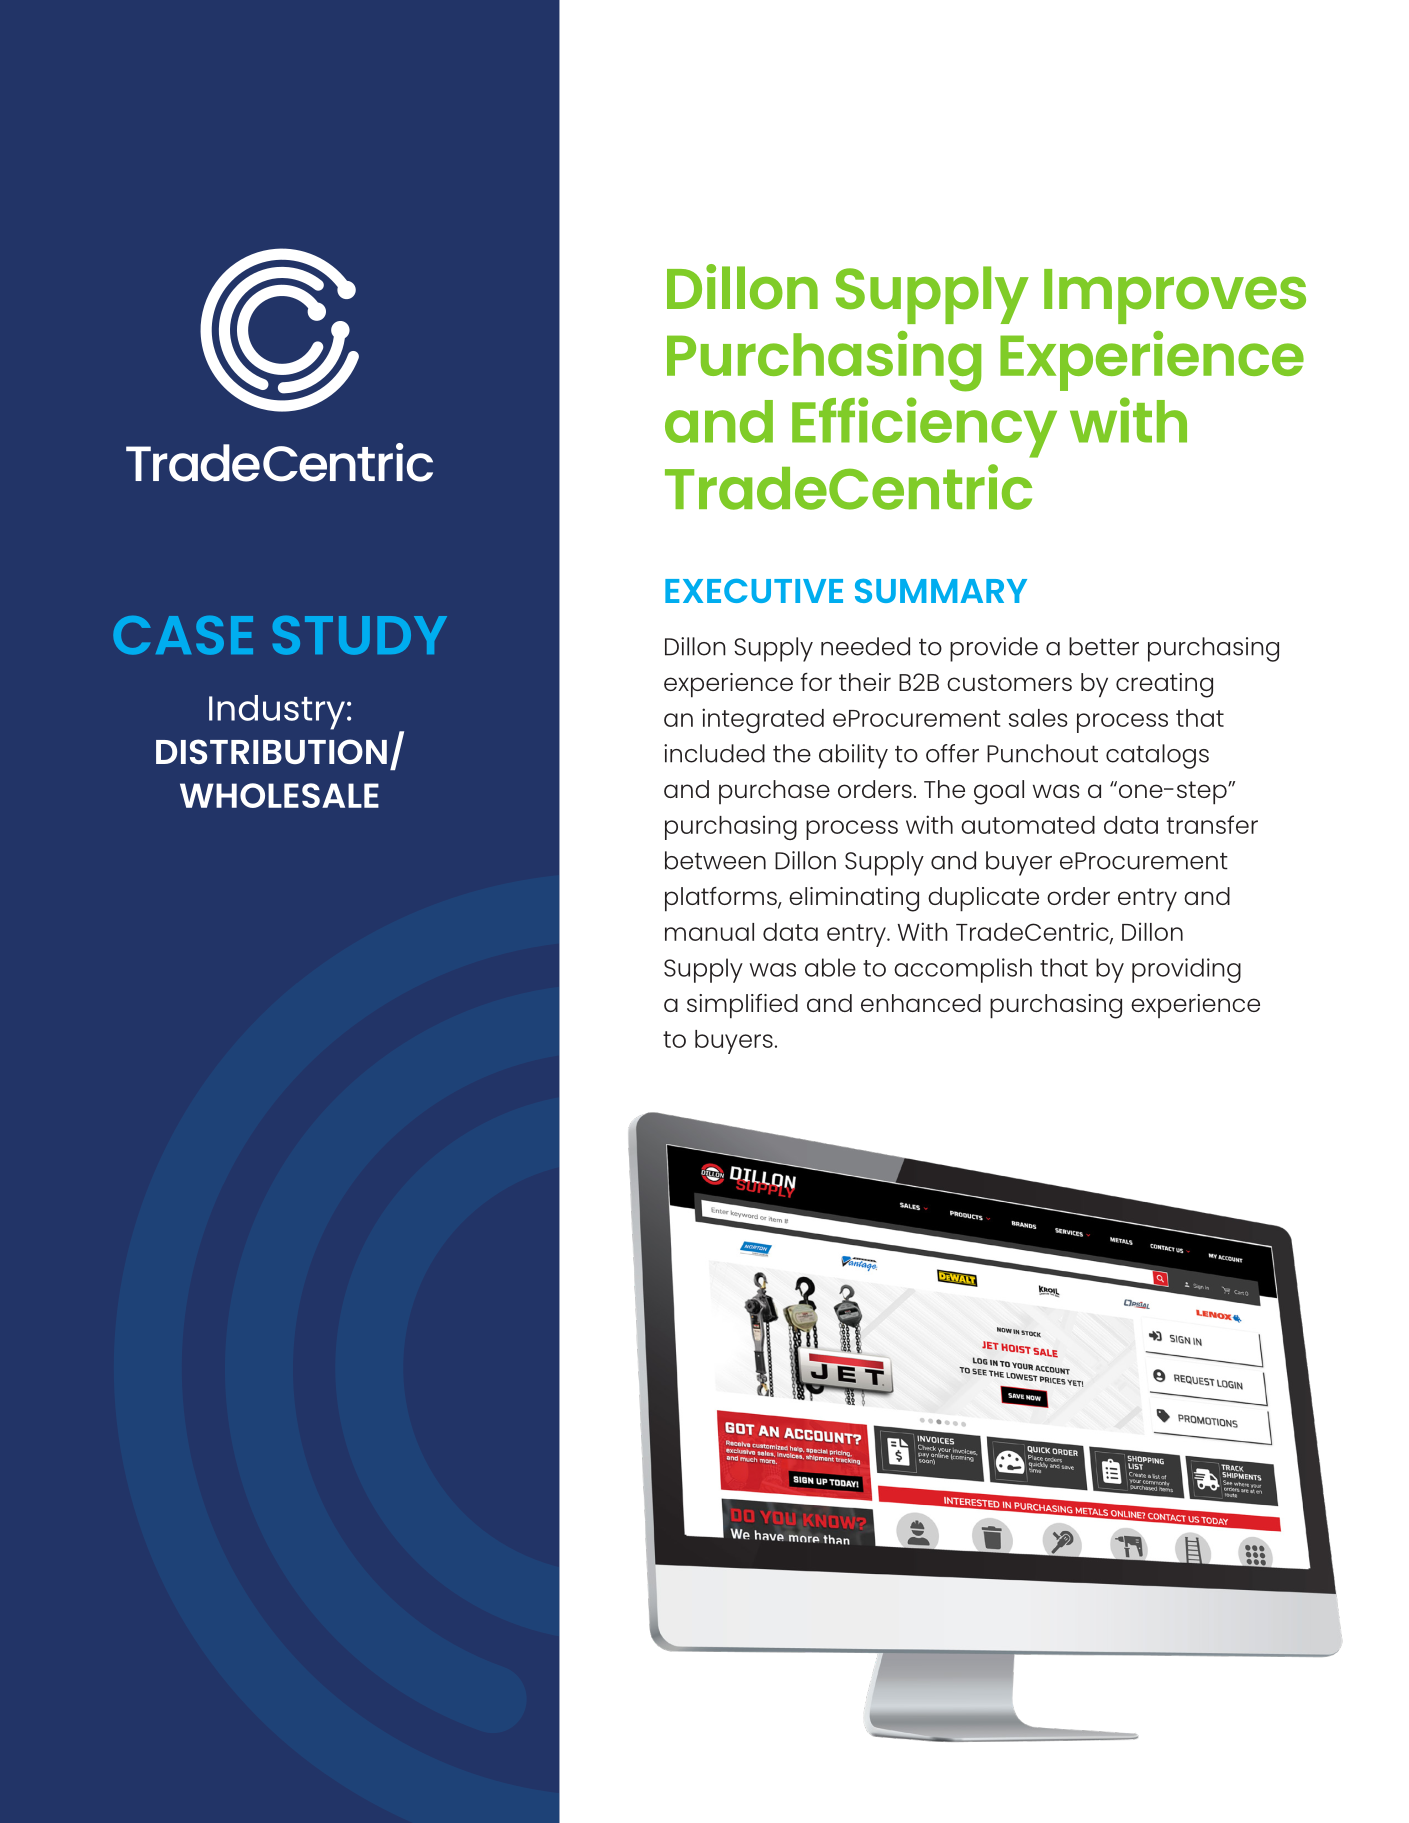 Image resolution: width=1409 pixels, height=1823 pixels. I want to click on better, so click(1104, 646).
